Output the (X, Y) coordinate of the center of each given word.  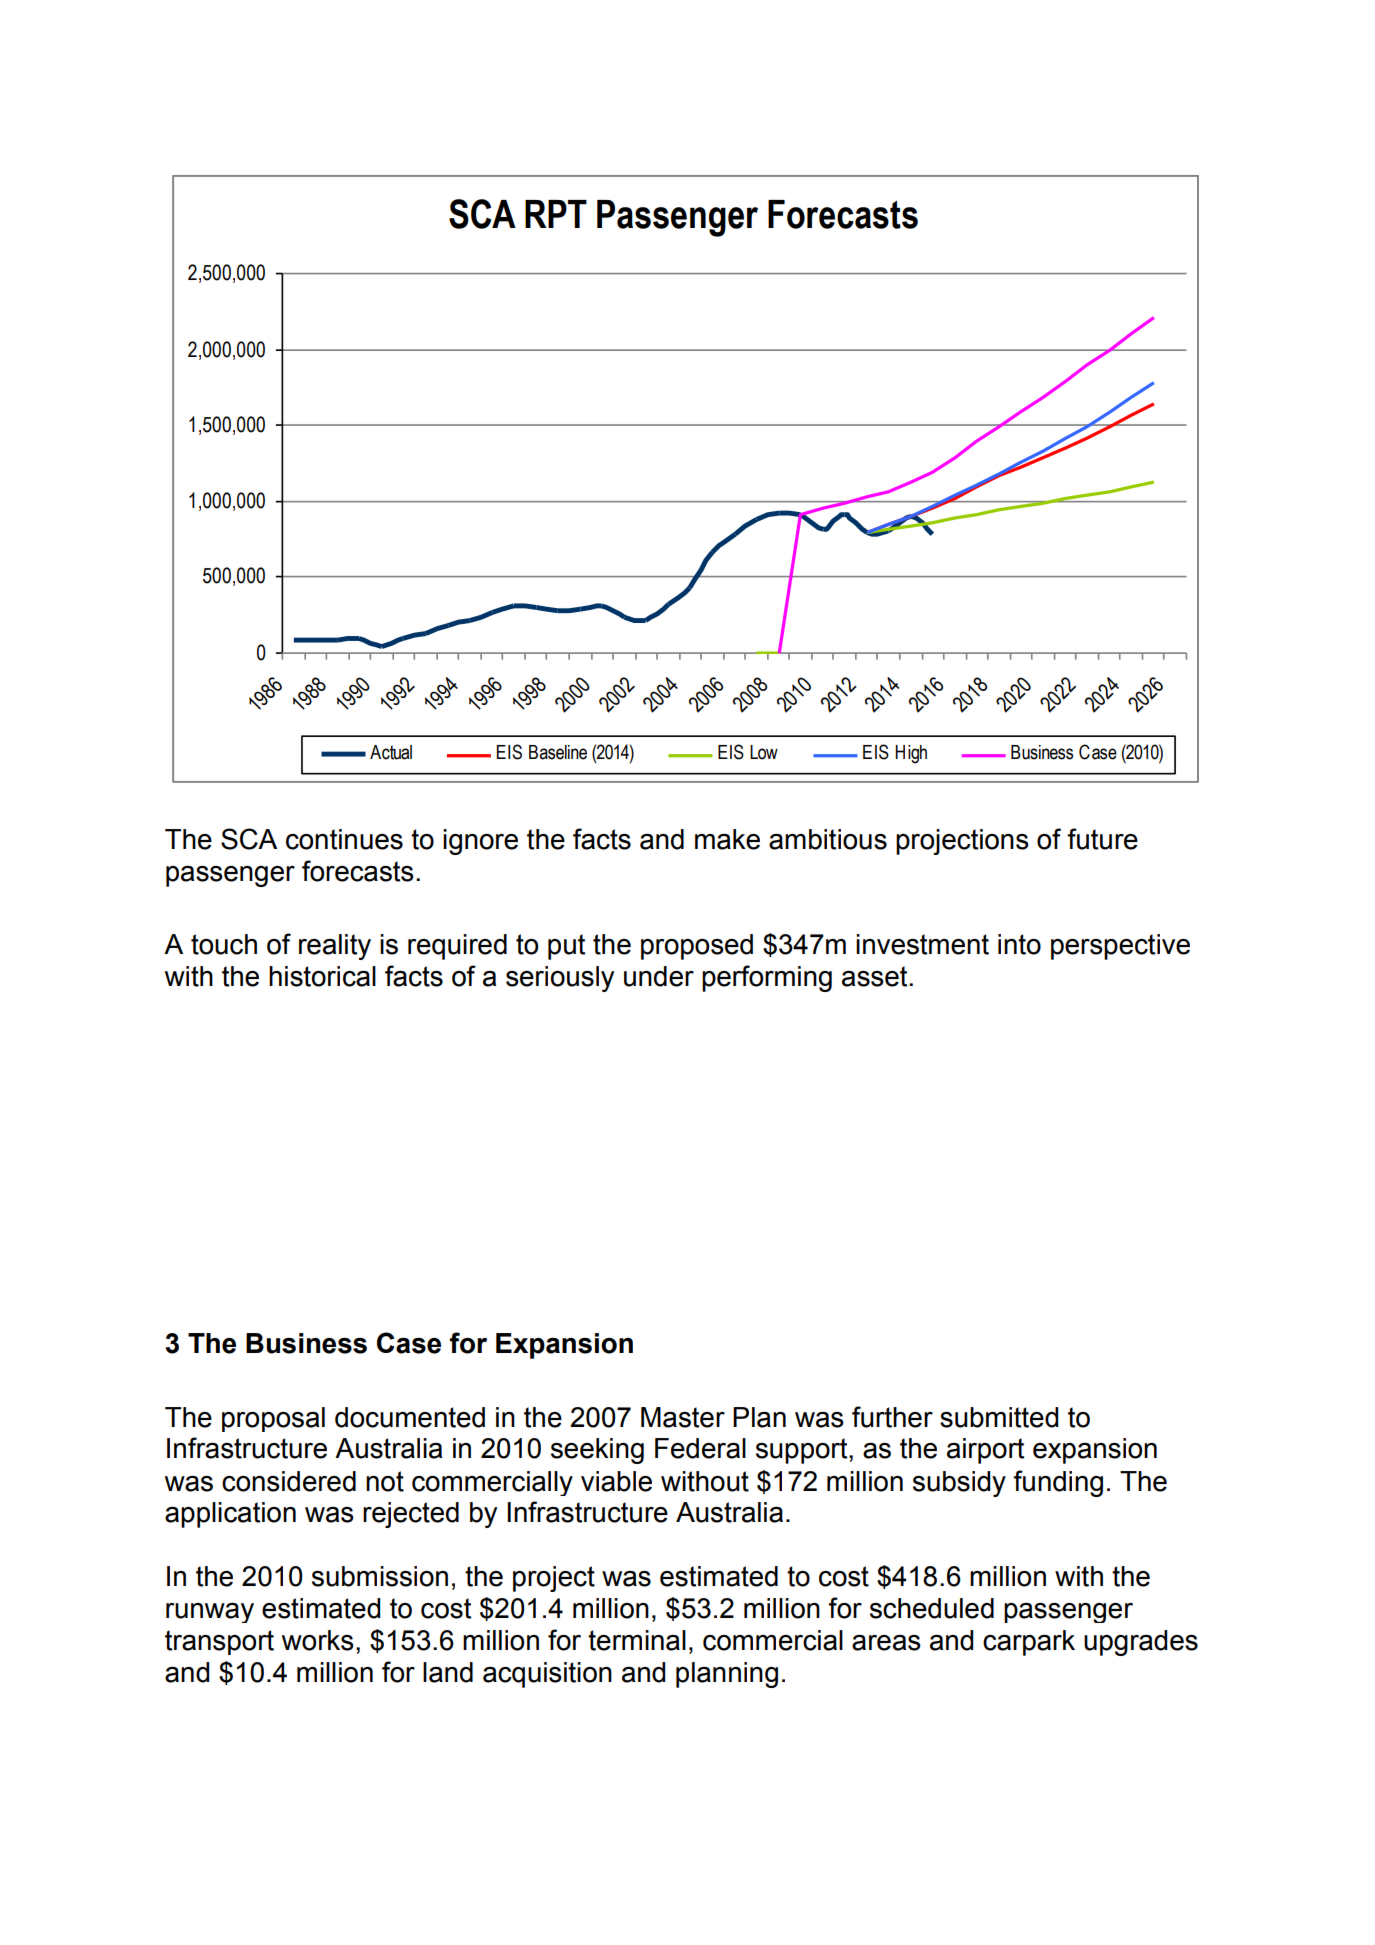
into (1019, 944)
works (318, 1640)
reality (335, 947)
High (911, 754)
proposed (697, 947)
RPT (556, 214)
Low (764, 752)
